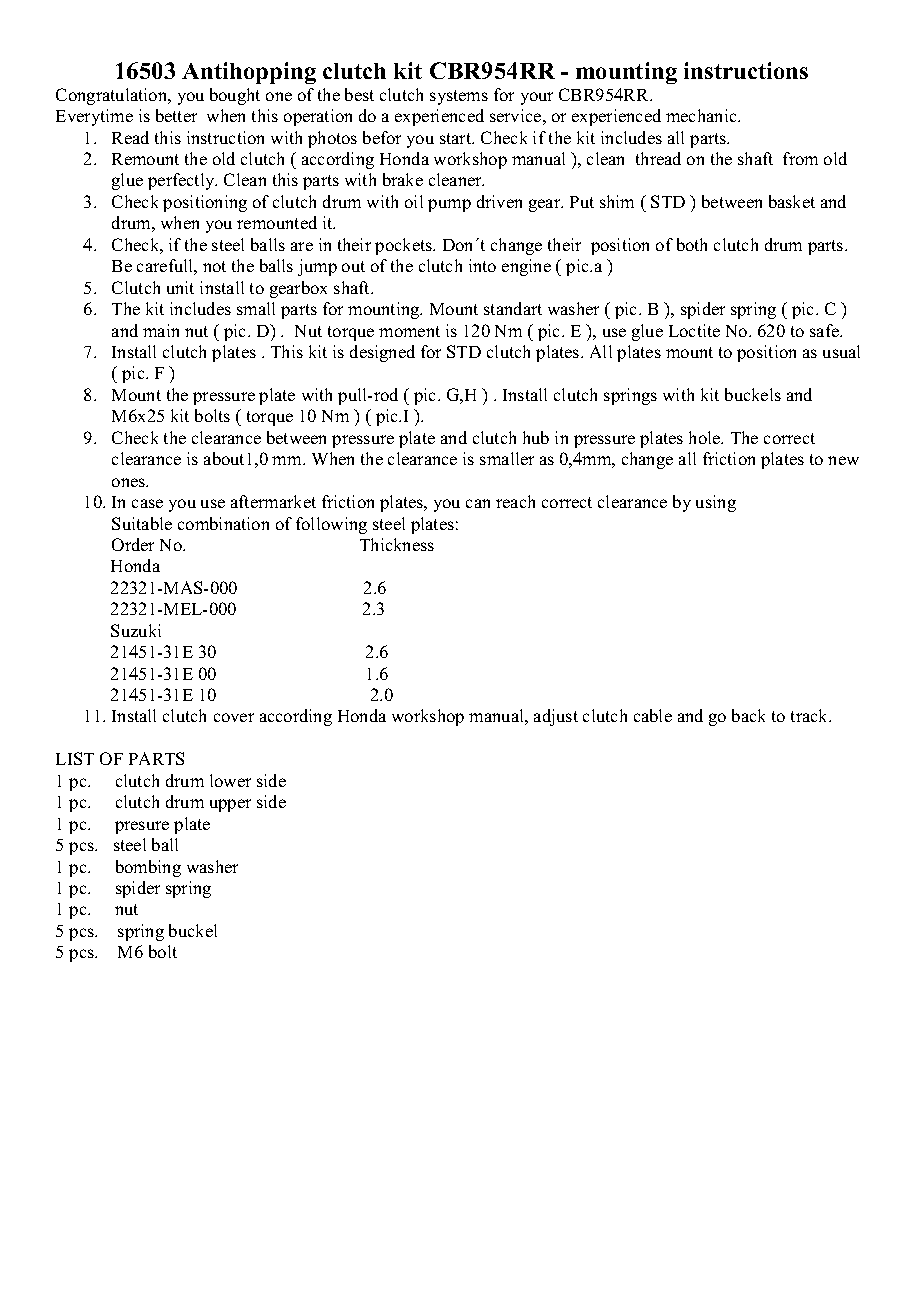  What do you see at coordinates (230, 780) in the document?
I see `lower` at bounding box center [230, 780].
